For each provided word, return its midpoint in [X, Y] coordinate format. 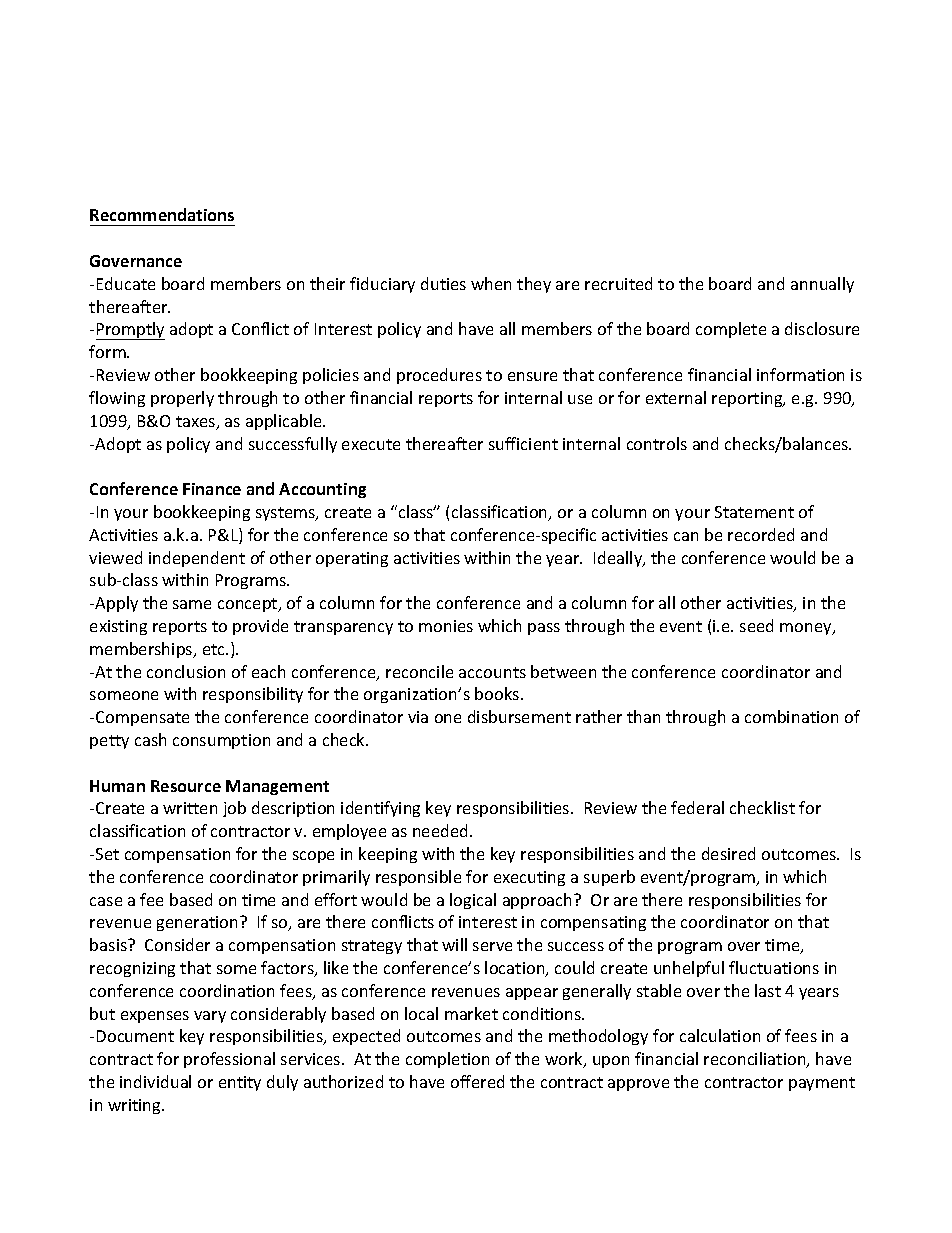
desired [728, 853]
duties [443, 283]
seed [756, 625]
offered [477, 1081]
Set [107, 854]
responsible [418, 878]
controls [657, 443]
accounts [492, 672]
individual [155, 1081]
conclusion [186, 671]
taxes [197, 423]
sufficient [523, 443]
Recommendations [162, 214]
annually [822, 285]
